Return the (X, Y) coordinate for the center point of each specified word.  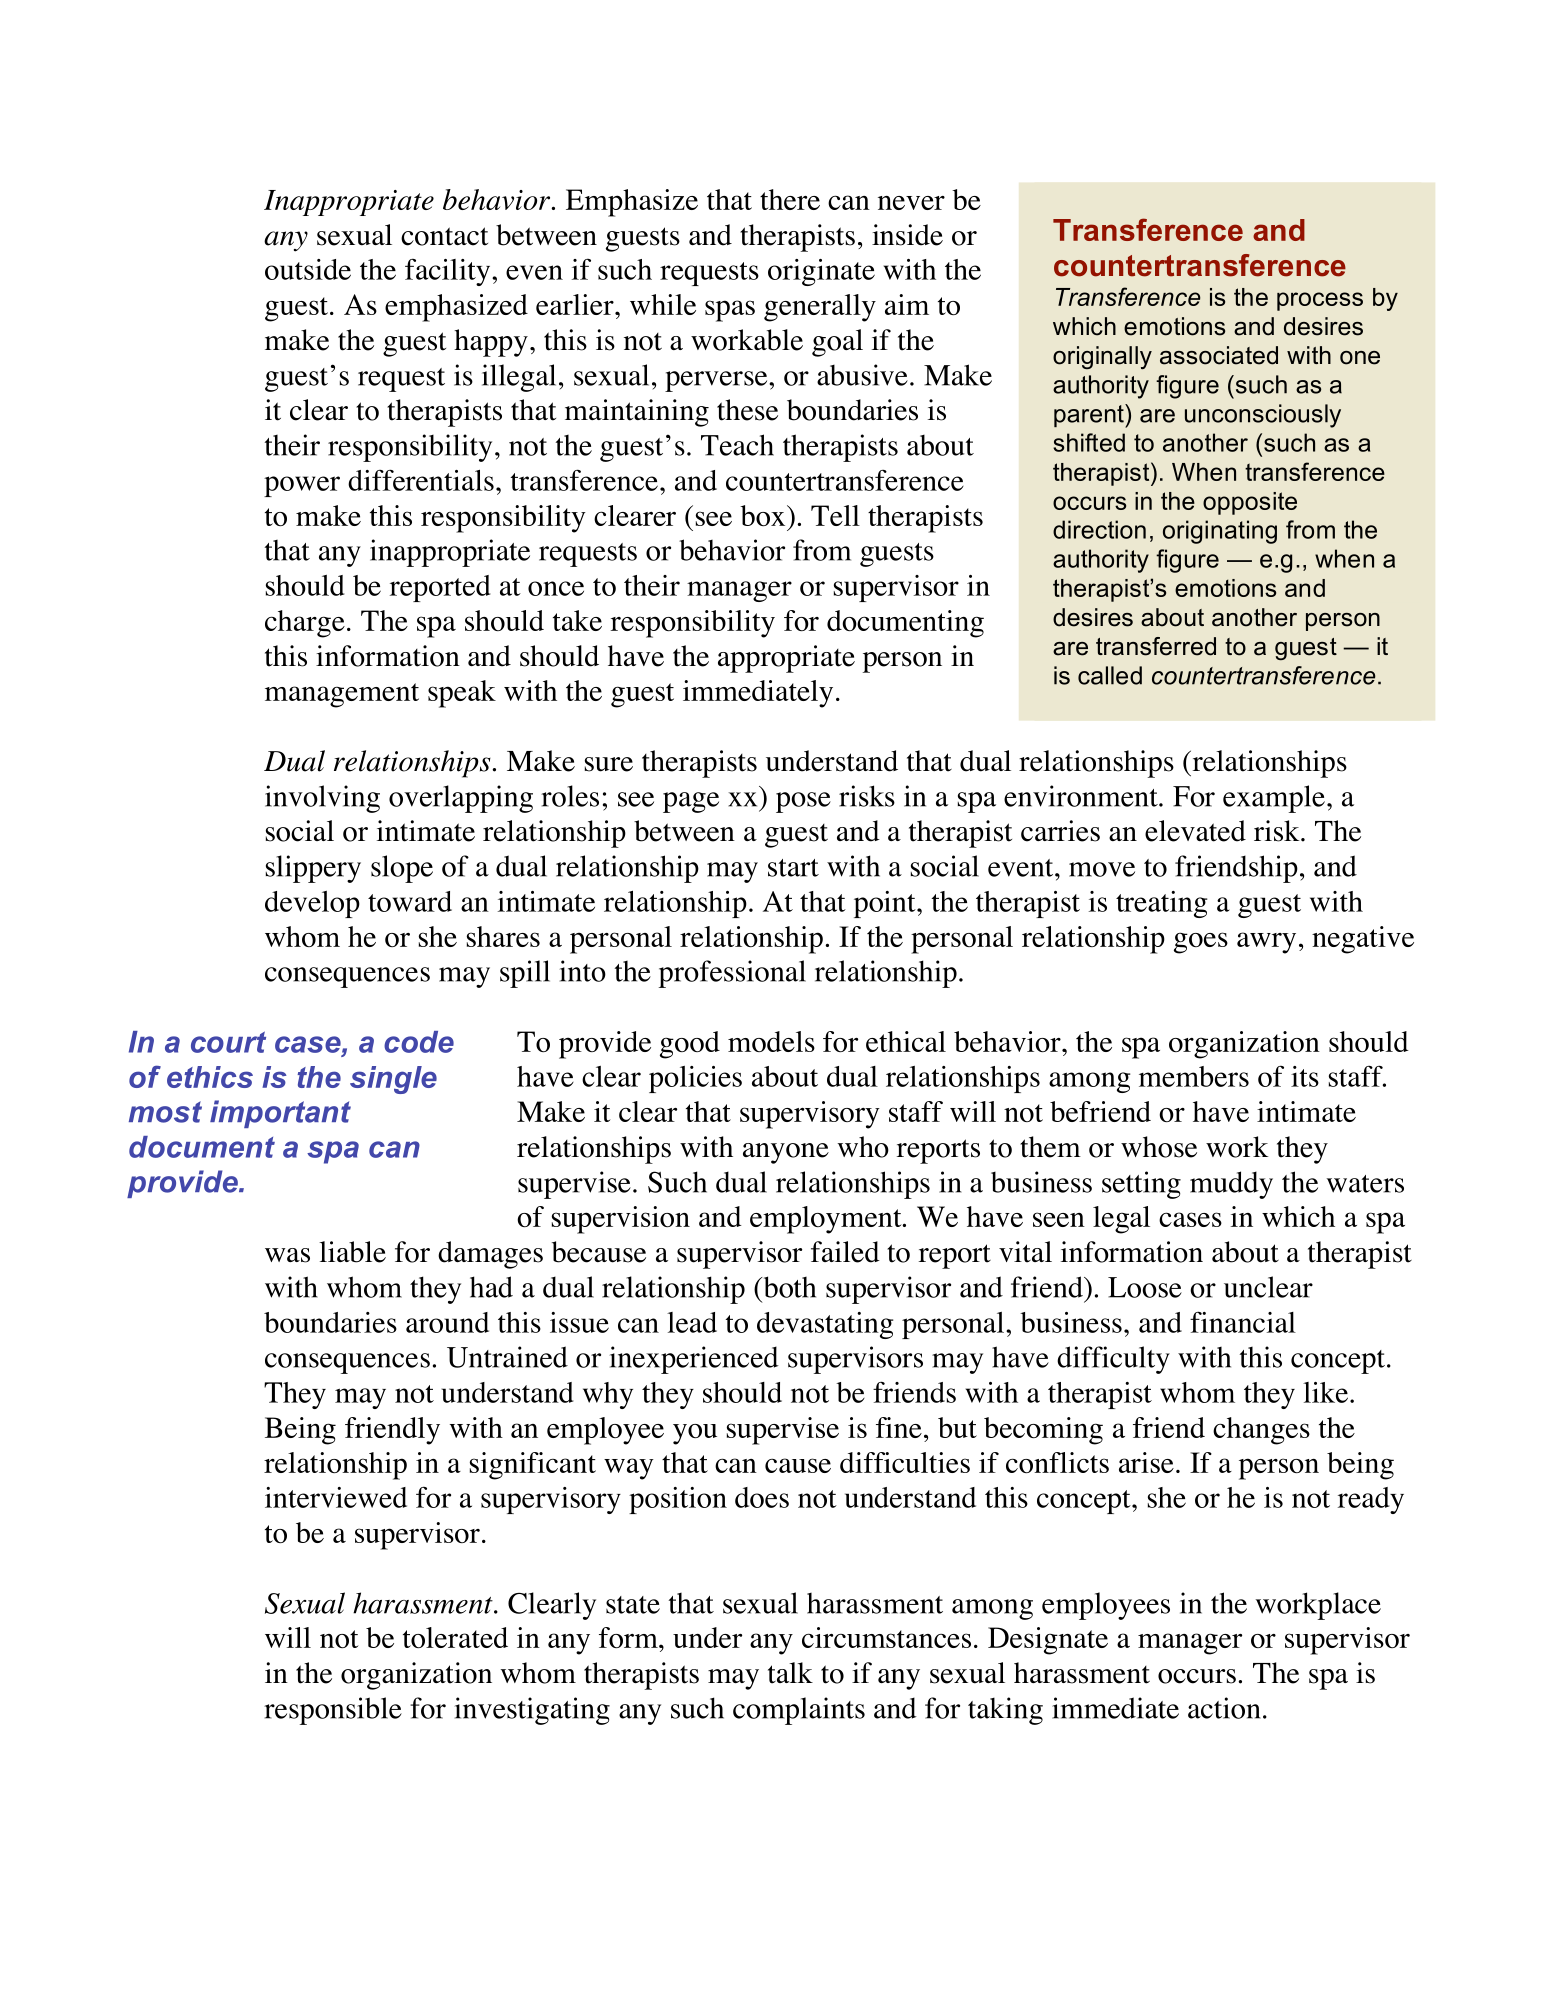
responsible (333, 1711)
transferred (1156, 646)
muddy (1231, 1185)
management (342, 695)
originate (821, 272)
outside (308, 269)
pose (803, 802)
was (287, 1255)
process (1320, 301)
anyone (786, 1153)
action (1224, 1708)
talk (790, 1673)
